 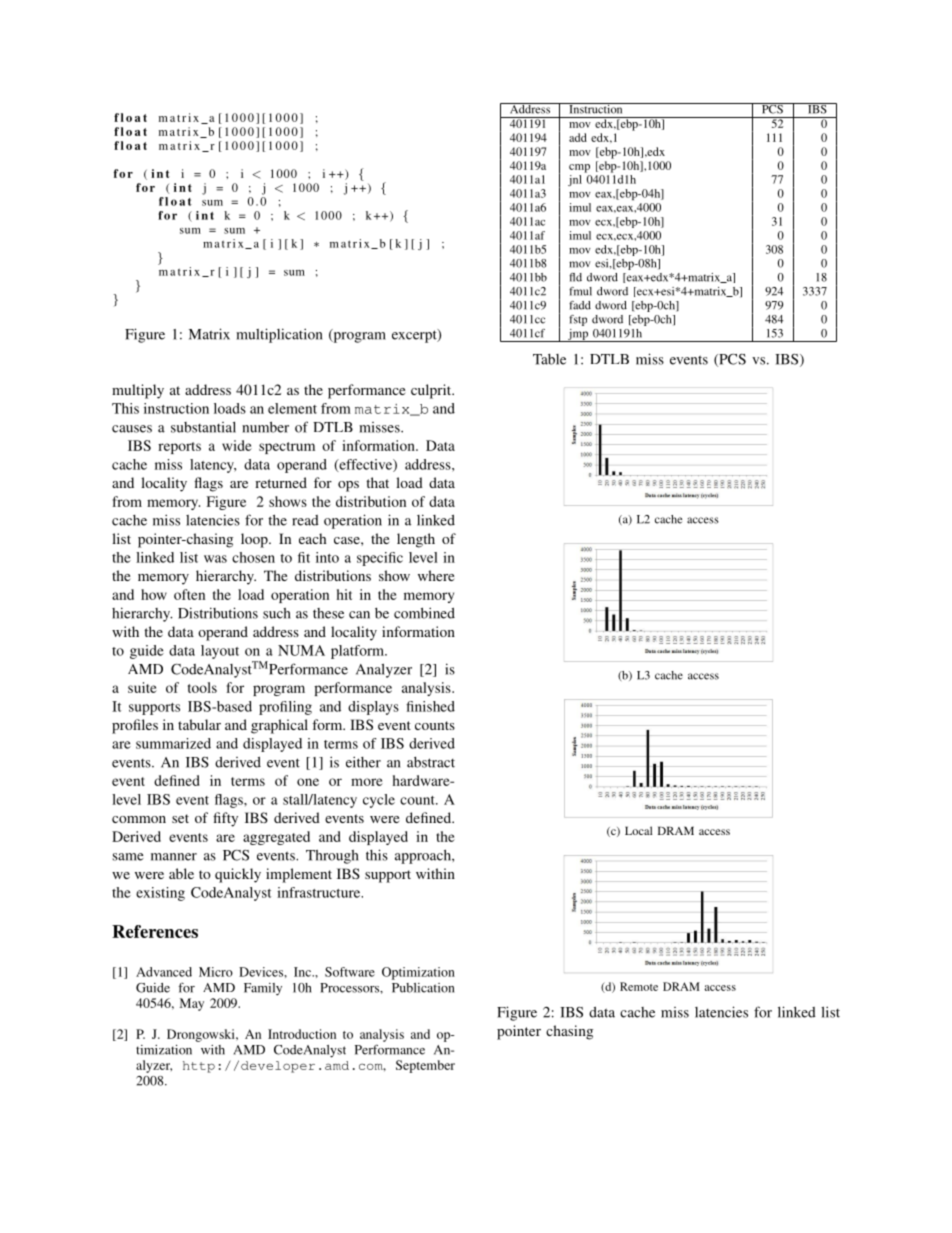 What do you see at coordinates (192, 1004) in the screenshot?
I see `May` at bounding box center [192, 1004].
